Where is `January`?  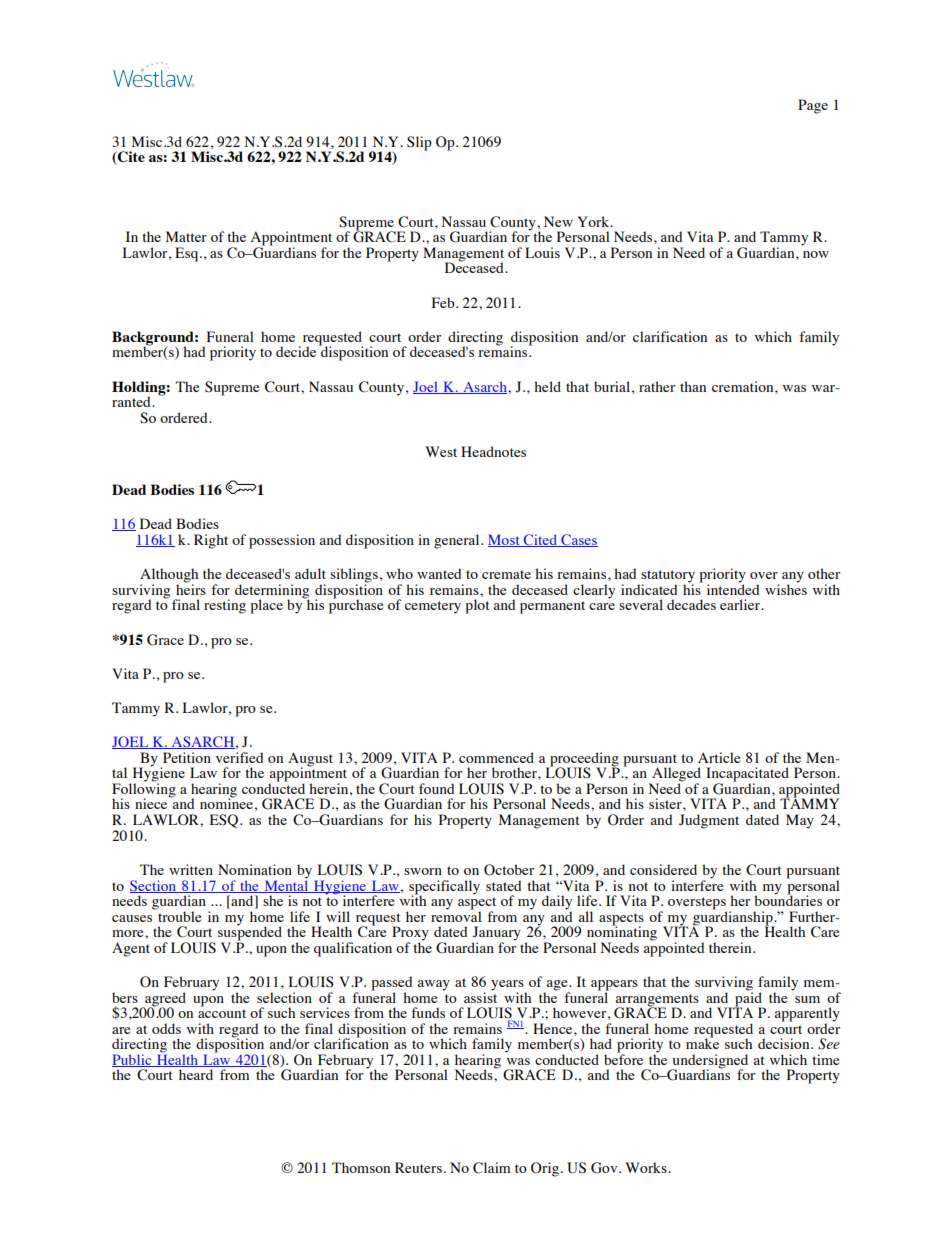 January is located at coordinates (496, 934).
